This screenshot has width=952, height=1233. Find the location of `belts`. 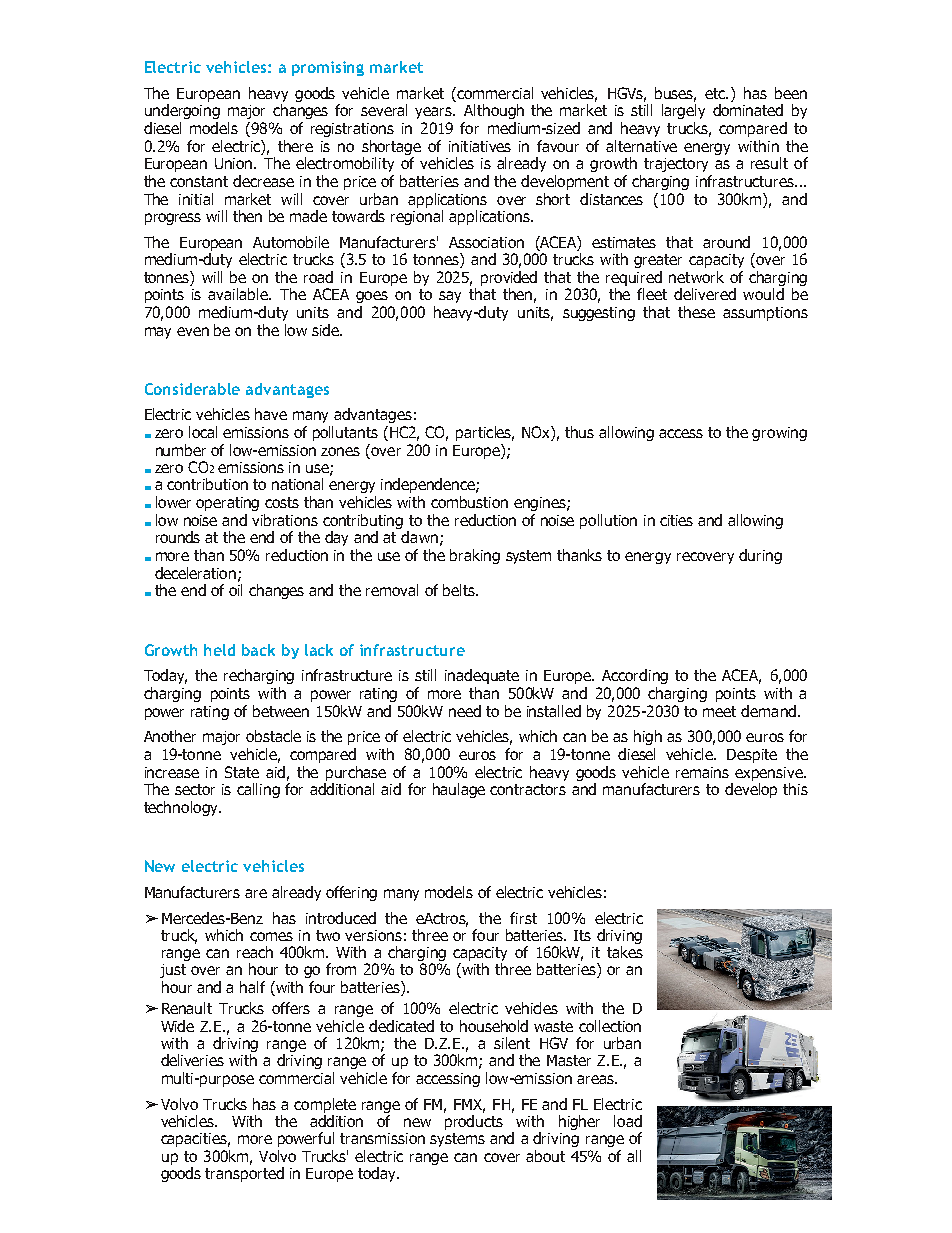

belts is located at coordinates (460, 590).
